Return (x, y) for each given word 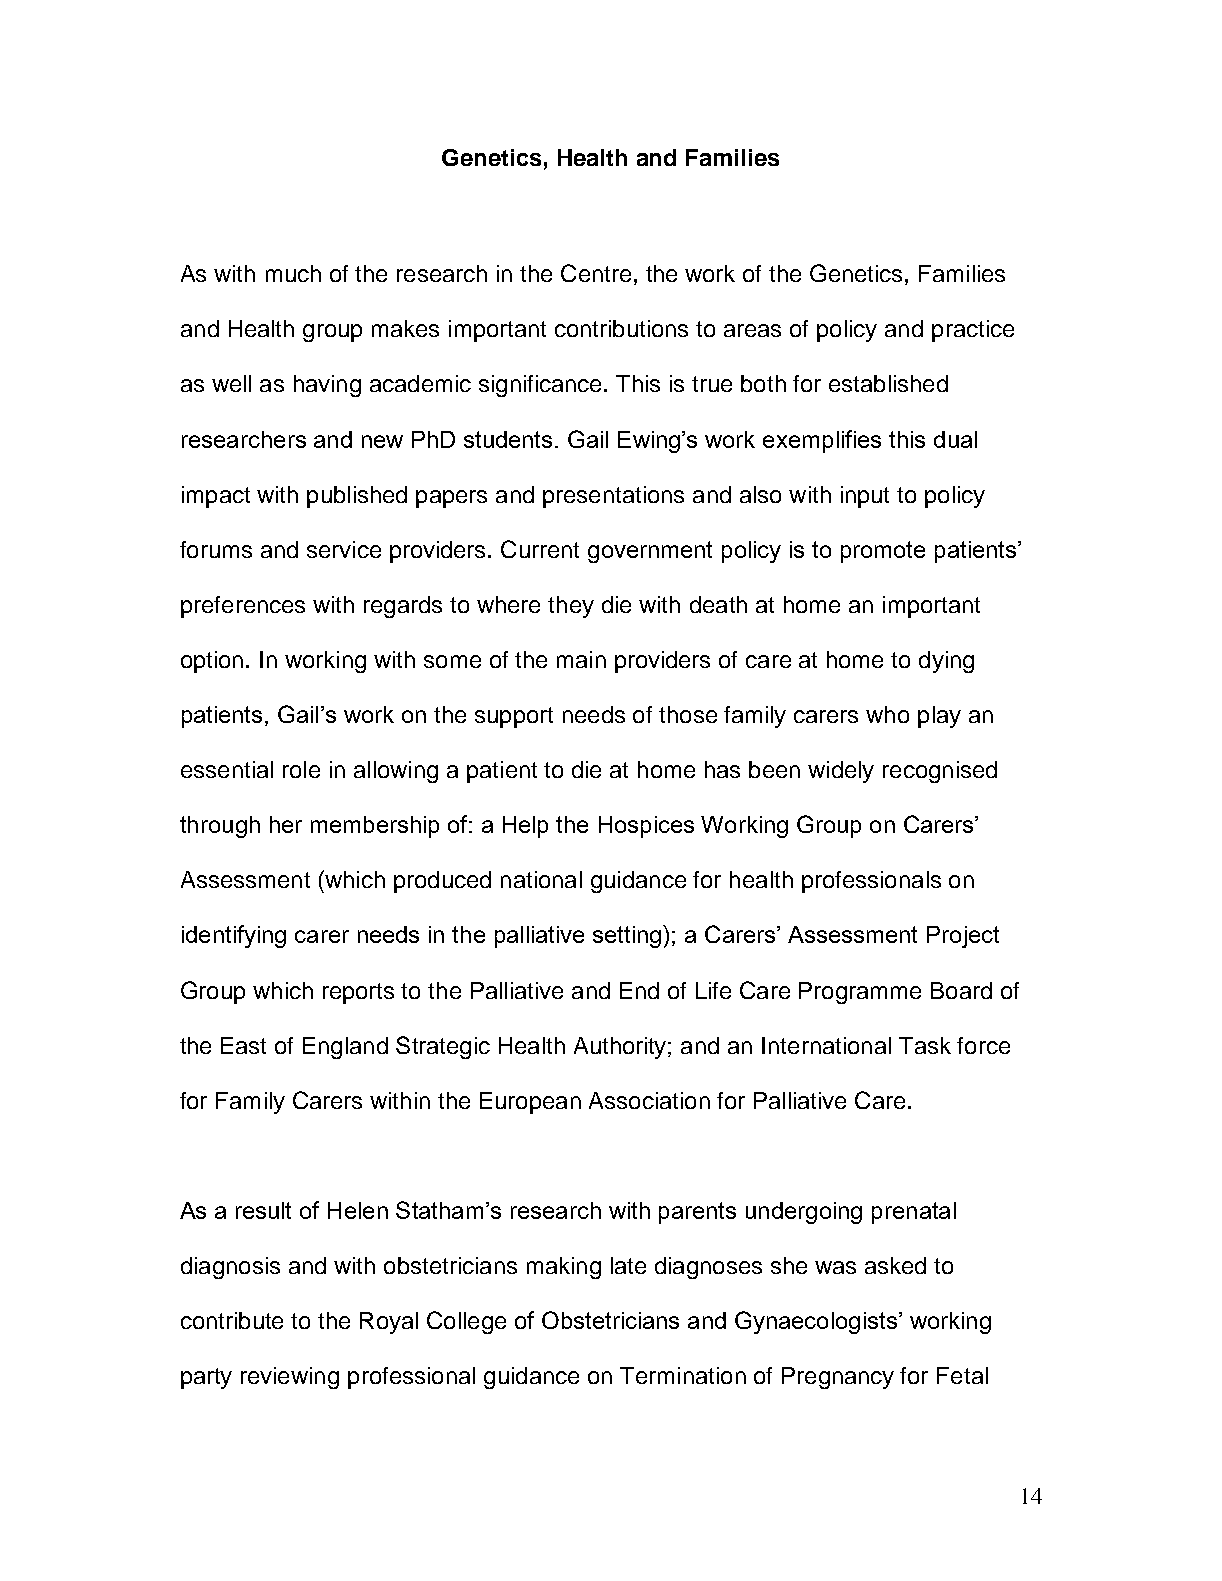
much (293, 273)
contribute (232, 1320)
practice (973, 331)
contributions (621, 328)
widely (841, 772)
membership (375, 827)
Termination (683, 1375)
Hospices (646, 827)
